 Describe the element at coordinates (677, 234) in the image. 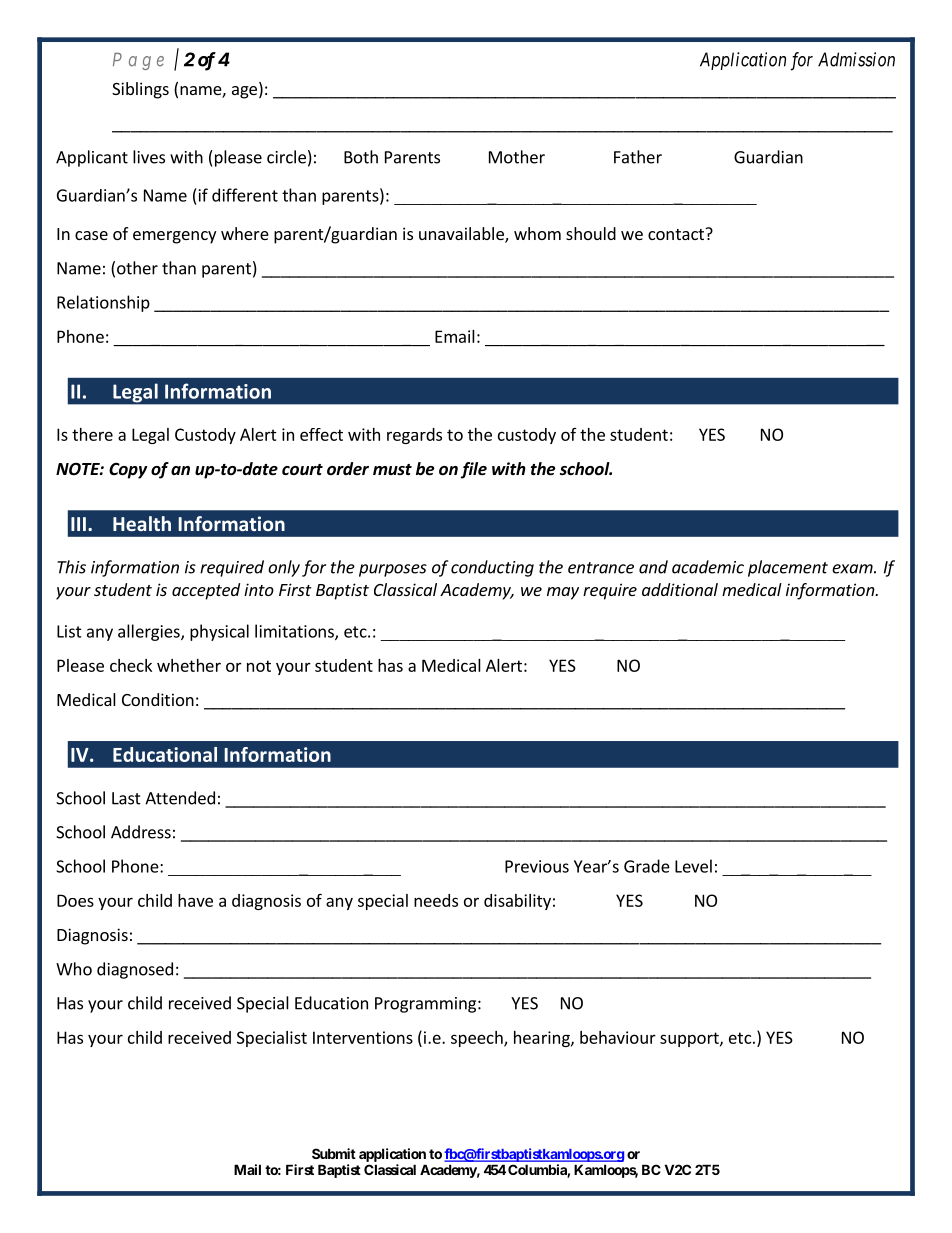

I see `contact` at that location.
